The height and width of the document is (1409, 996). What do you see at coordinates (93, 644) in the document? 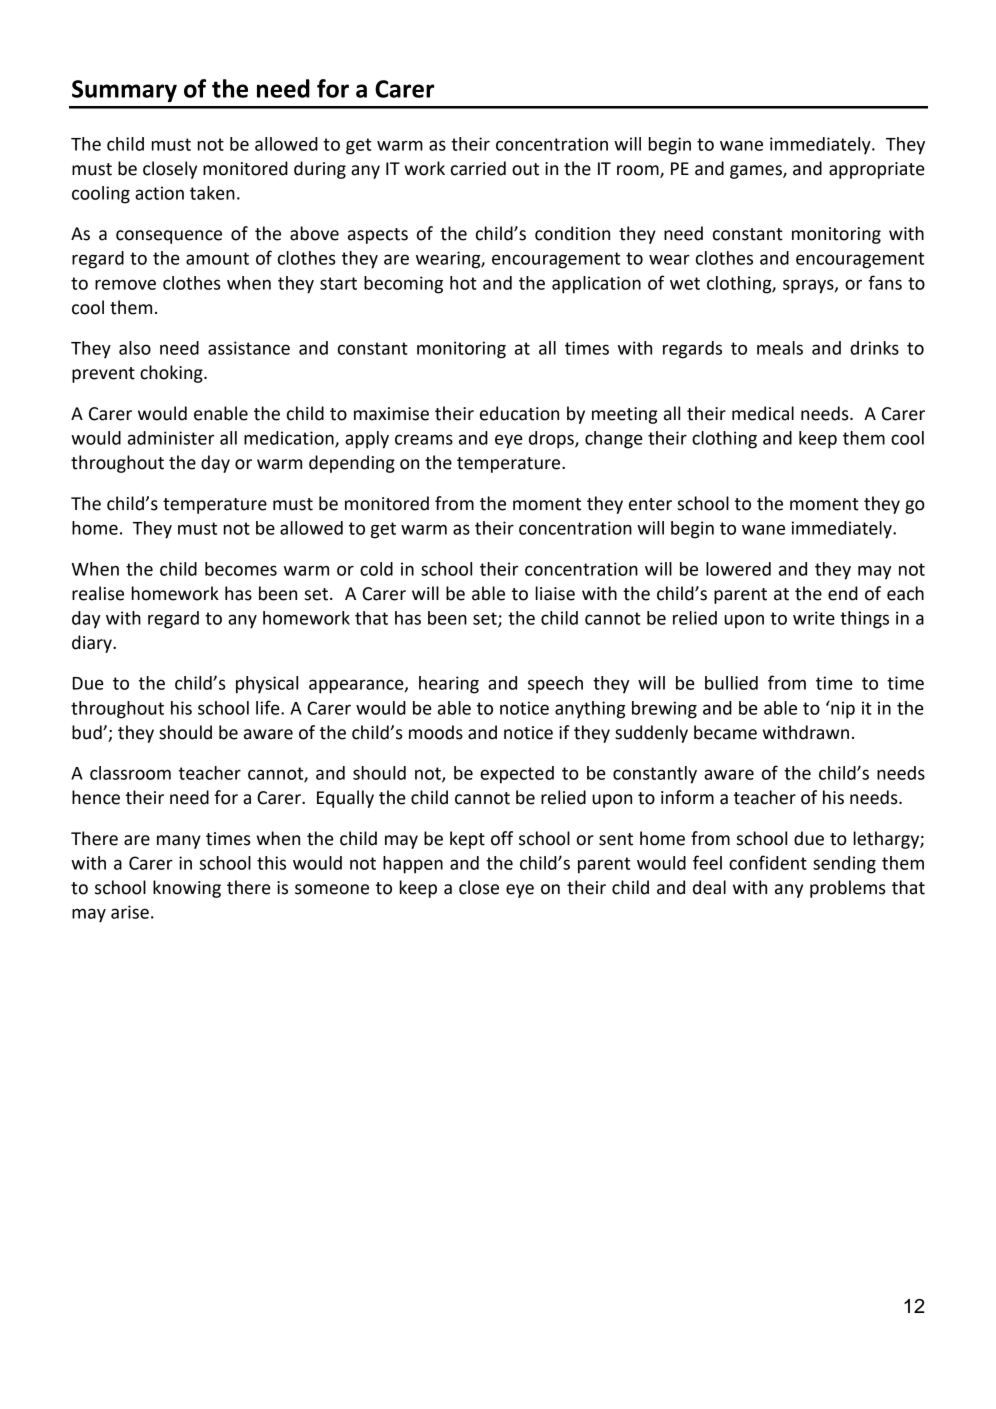
I see `diary` at bounding box center [93, 644].
